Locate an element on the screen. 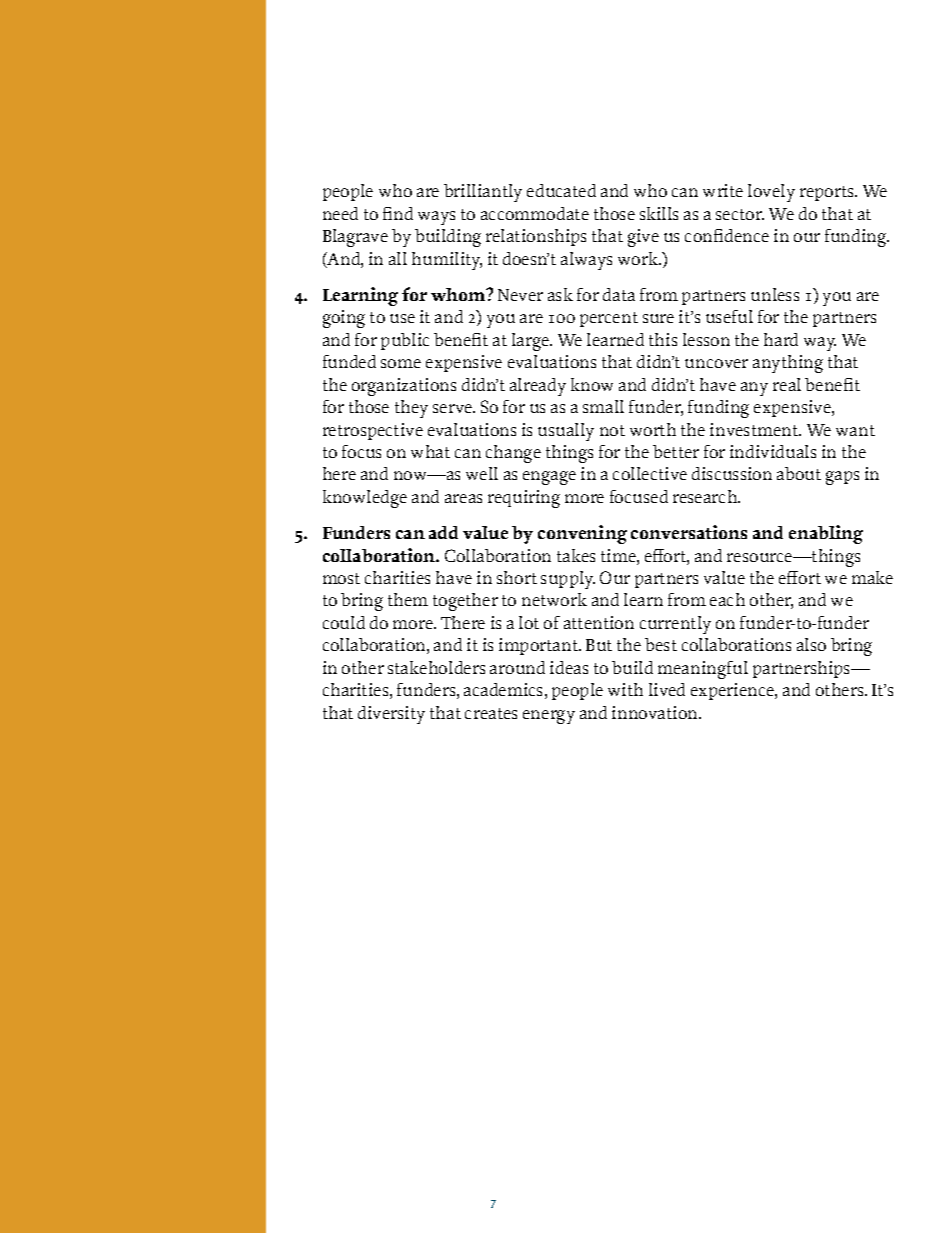  them is located at coordinates (408, 599).
